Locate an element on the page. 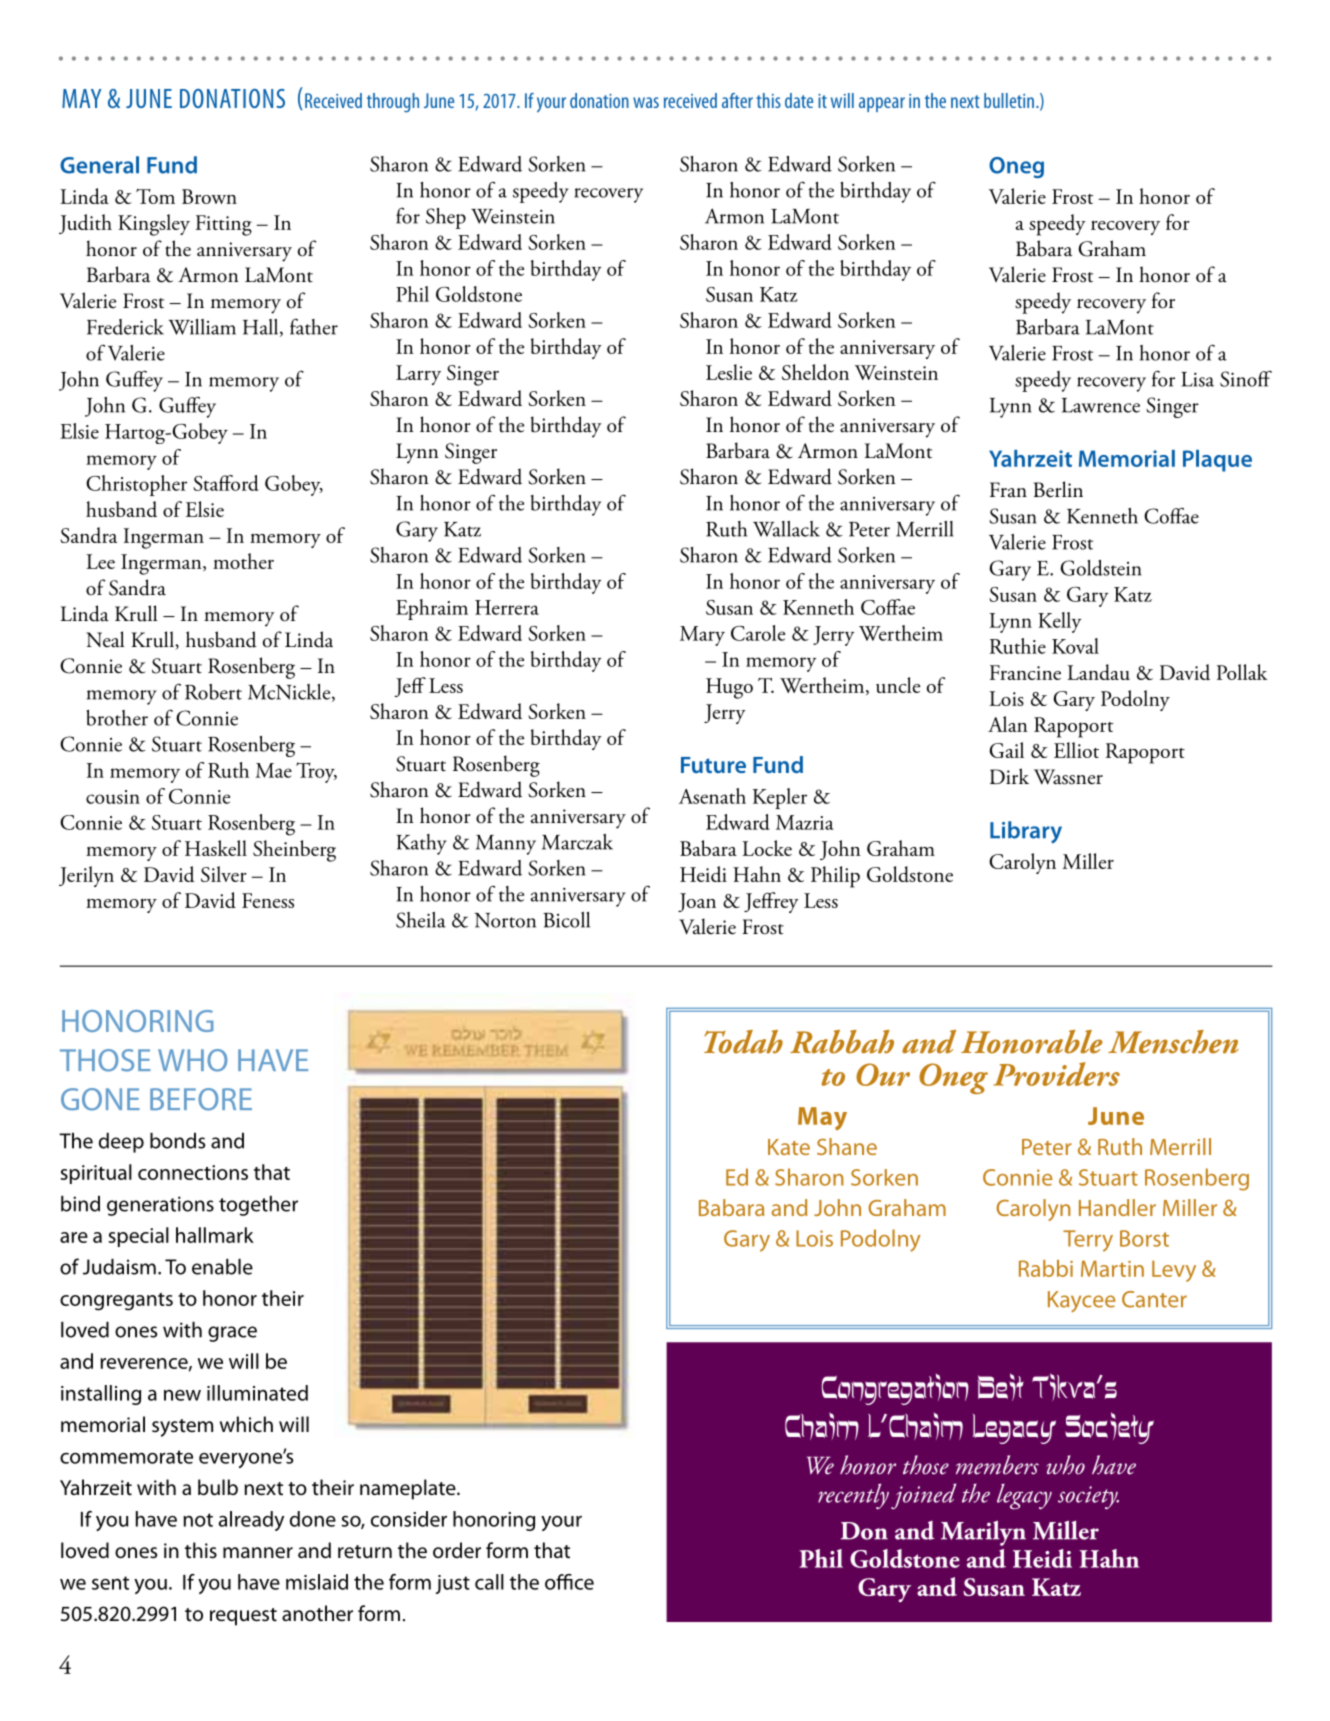 This document has width=1330, height=1721. Kelly is located at coordinates (1059, 622).
